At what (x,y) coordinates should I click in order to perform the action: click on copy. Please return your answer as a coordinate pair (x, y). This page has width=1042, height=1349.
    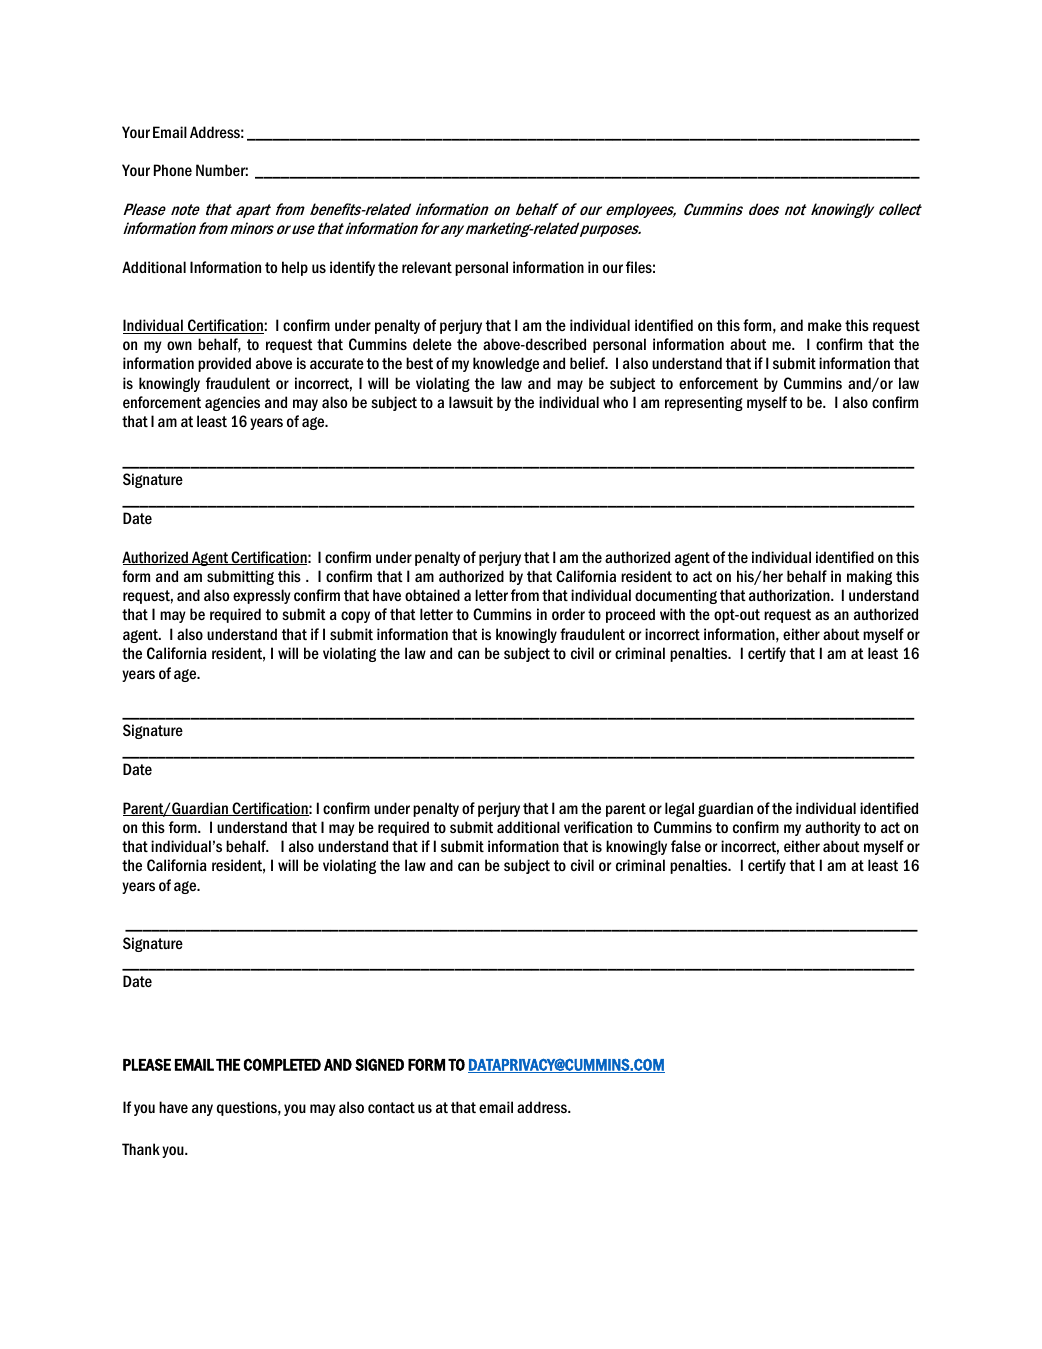
    Looking at the image, I should click on (355, 617).
